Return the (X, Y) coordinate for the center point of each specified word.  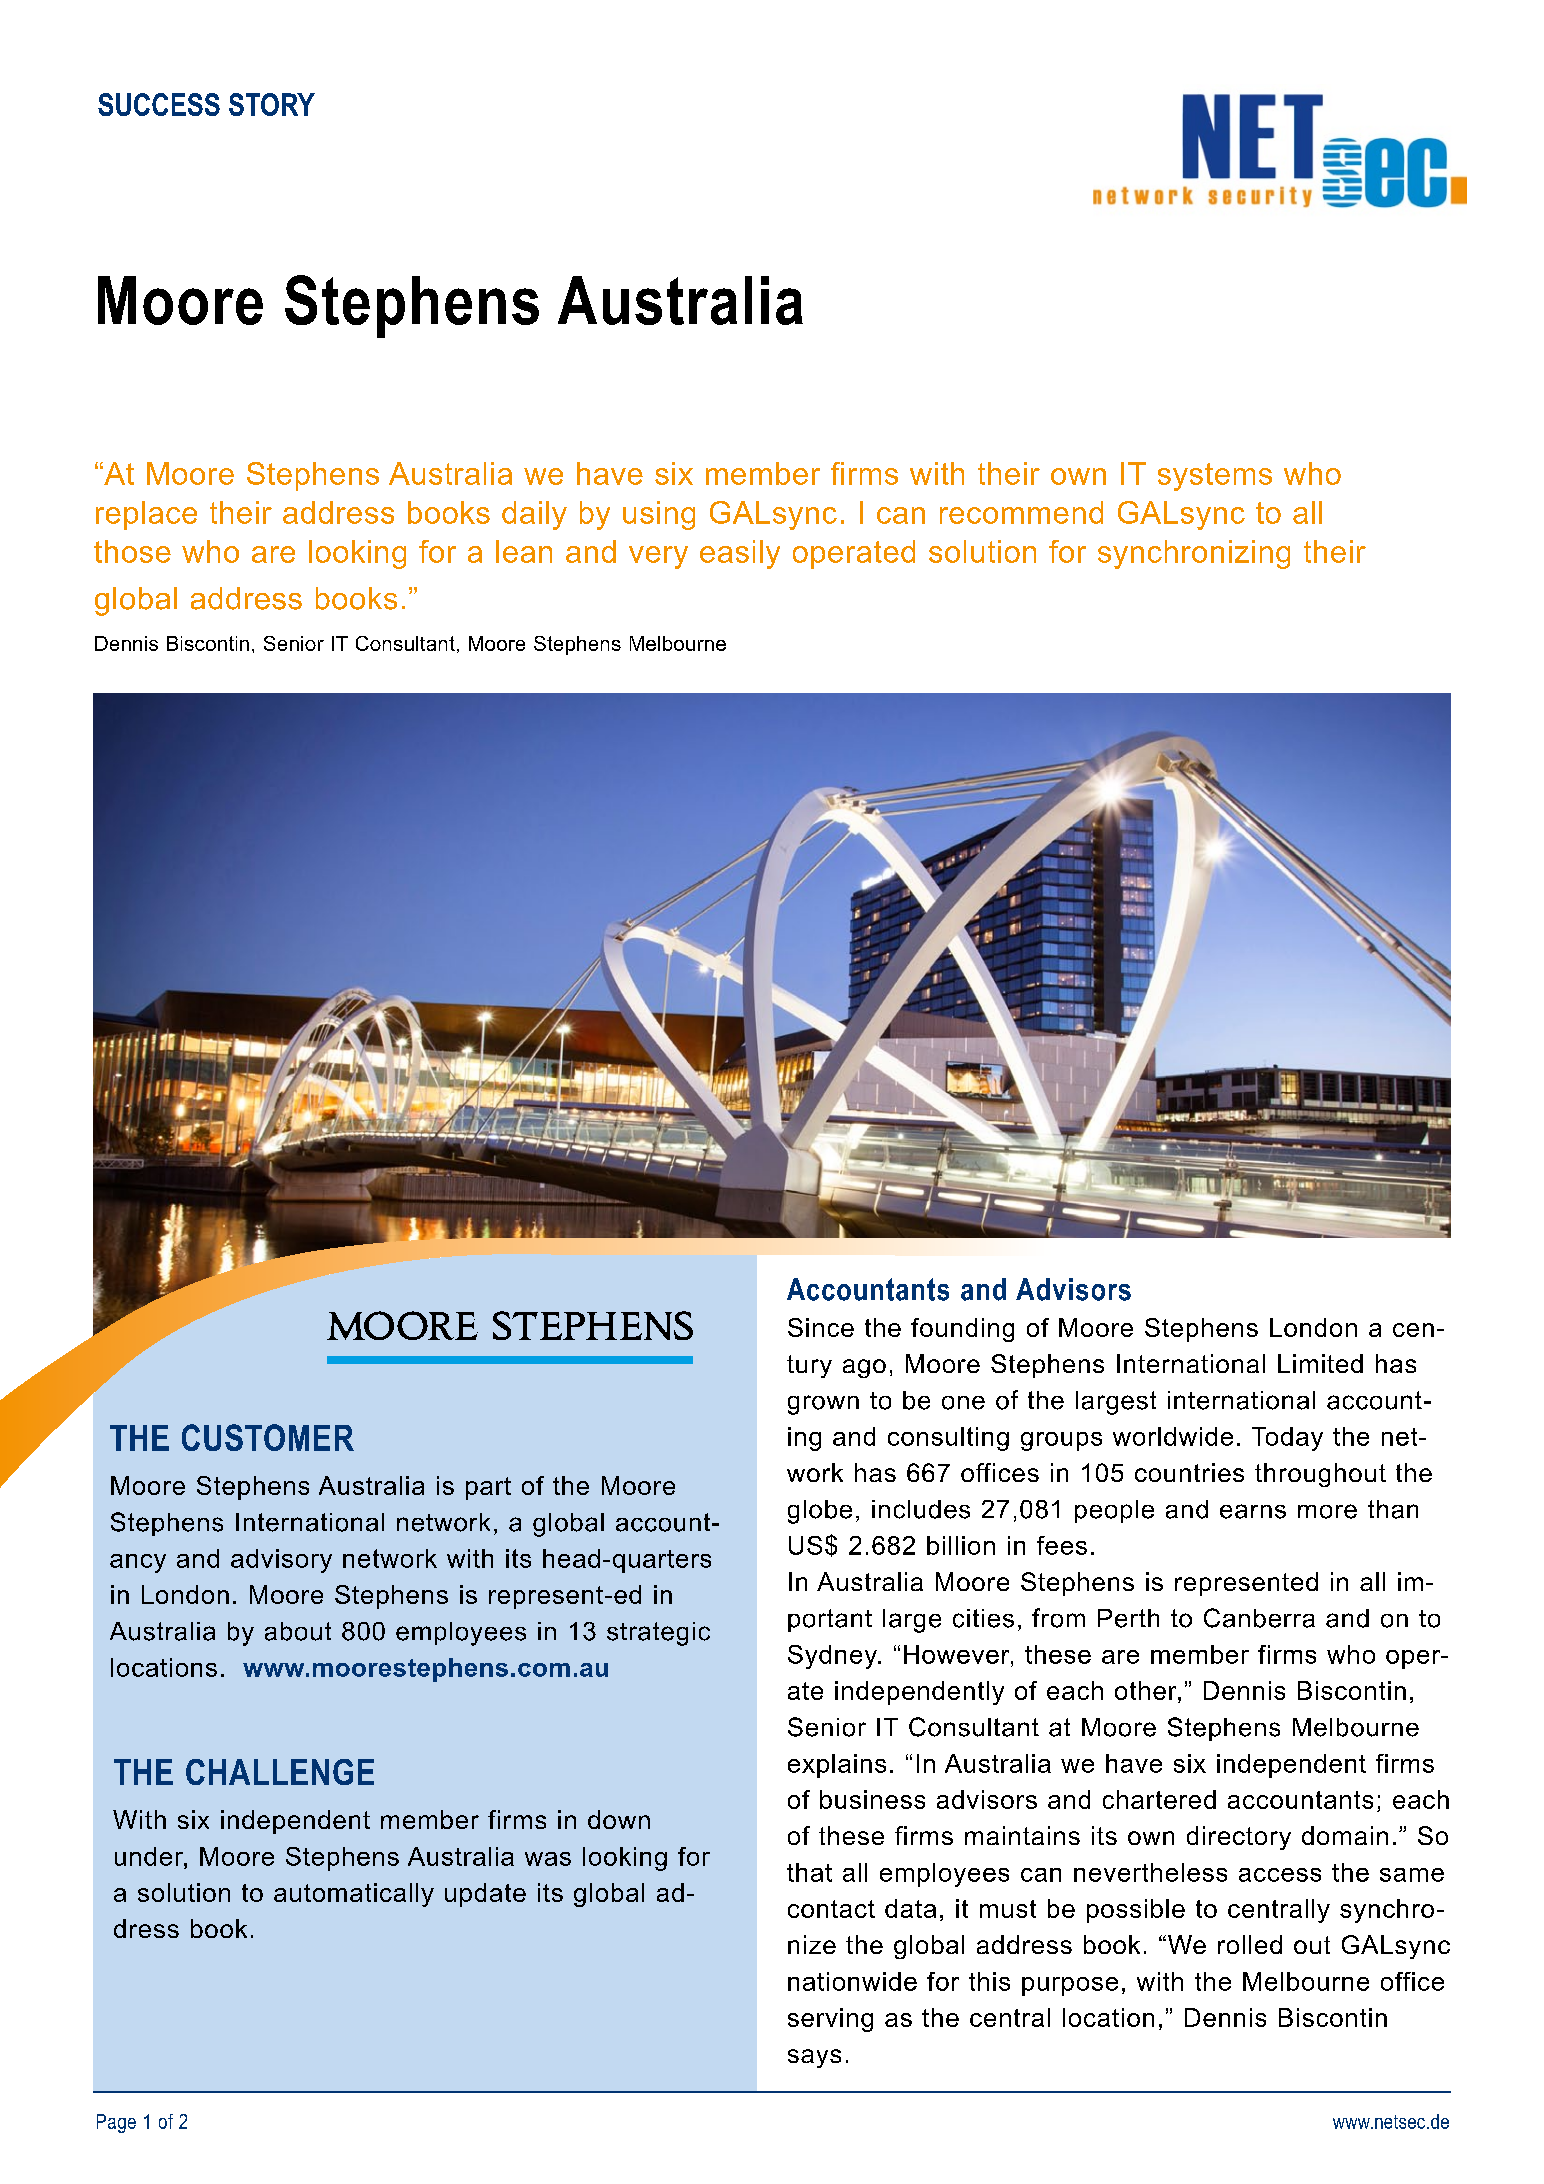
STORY (272, 104)
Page (116, 2123)
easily (740, 554)
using (659, 515)
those (132, 551)
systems (1215, 477)
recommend (1021, 512)
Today (1287, 1439)
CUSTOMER (268, 1437)
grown (823, 1405)
